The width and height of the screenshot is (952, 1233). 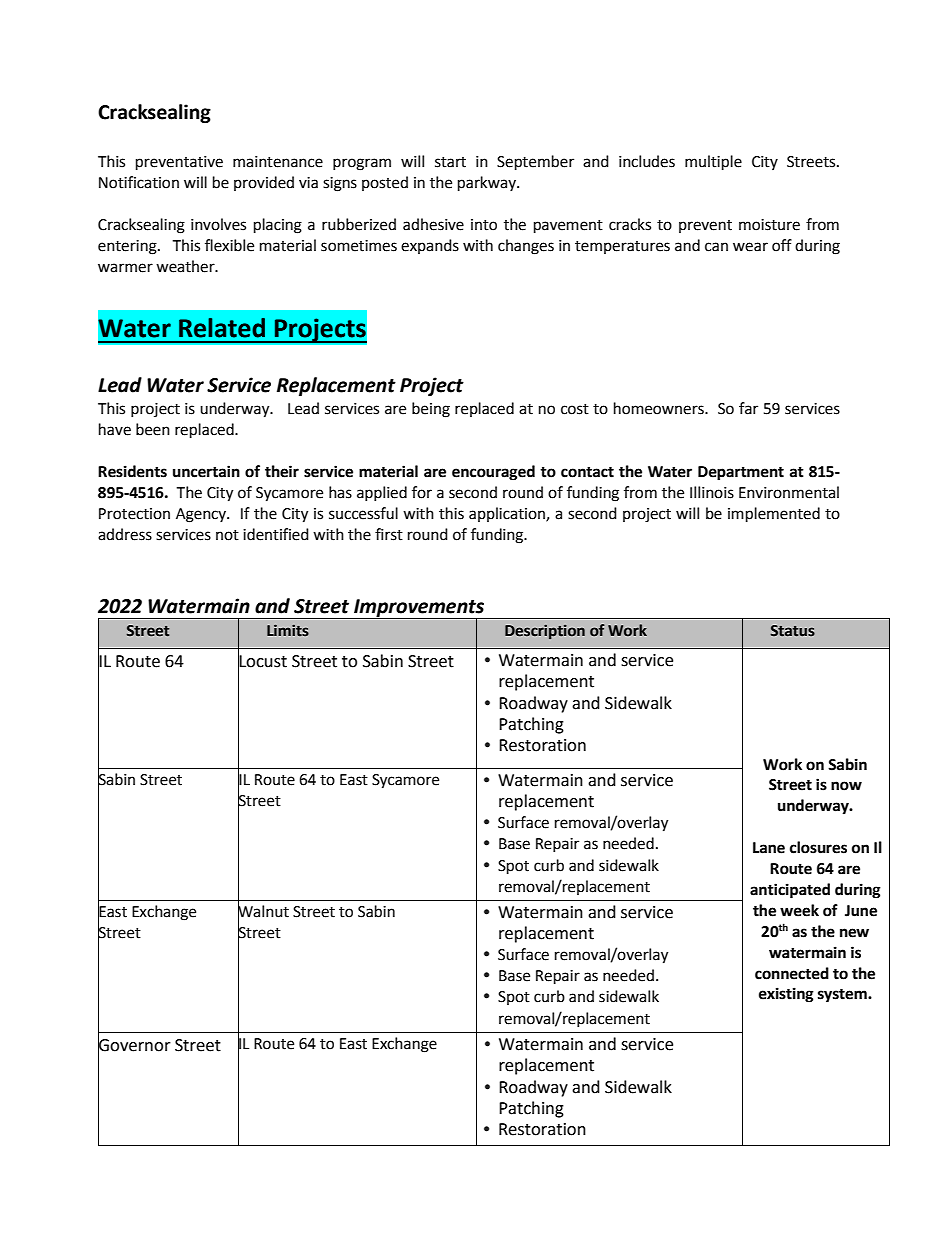 I want to click on parkway, so click(x=488, y=184).
